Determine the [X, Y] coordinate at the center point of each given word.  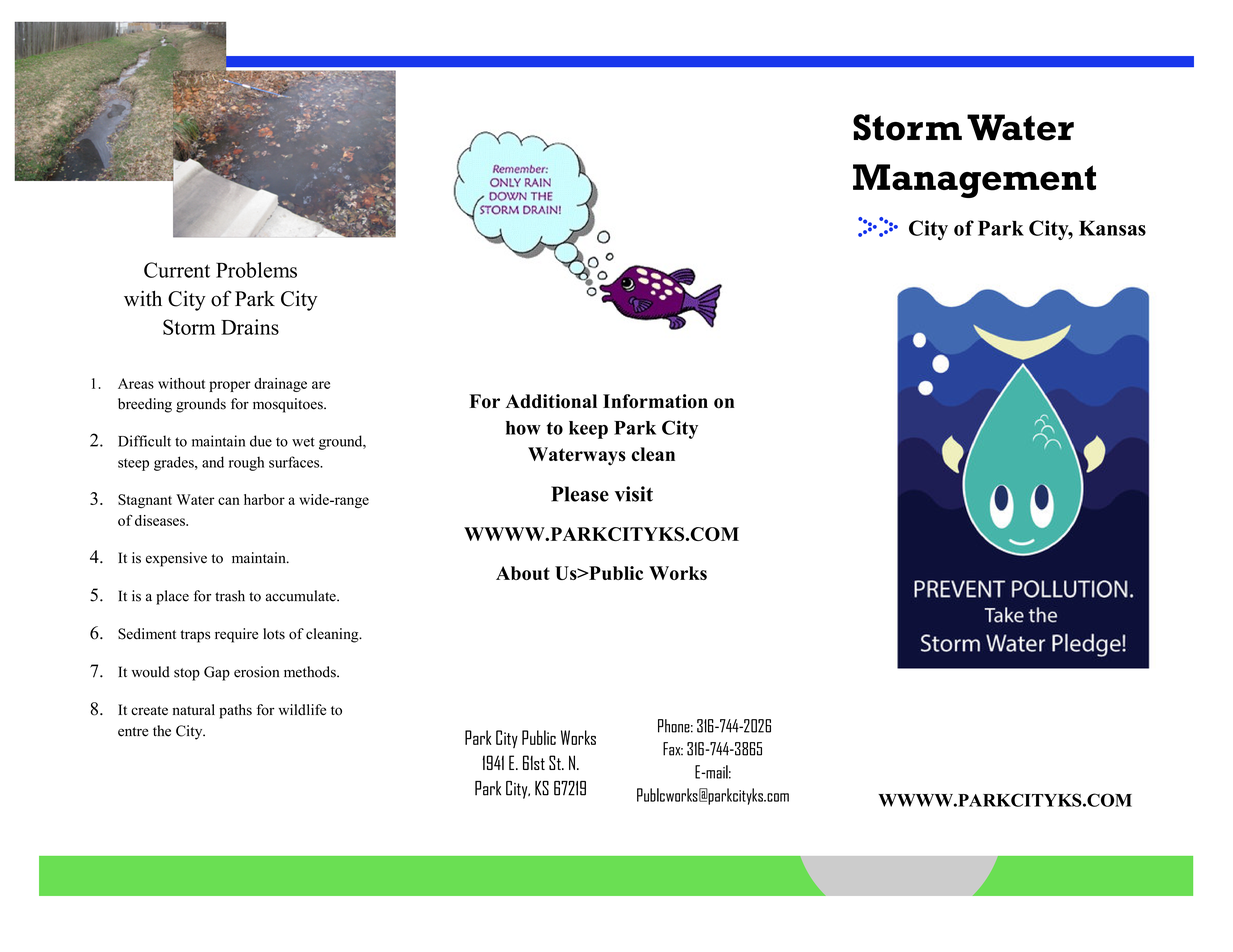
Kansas [1112, 228]
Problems [256, 270]
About [523, 573]
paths [235, 711]
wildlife [302, 710]
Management [974, 181]
